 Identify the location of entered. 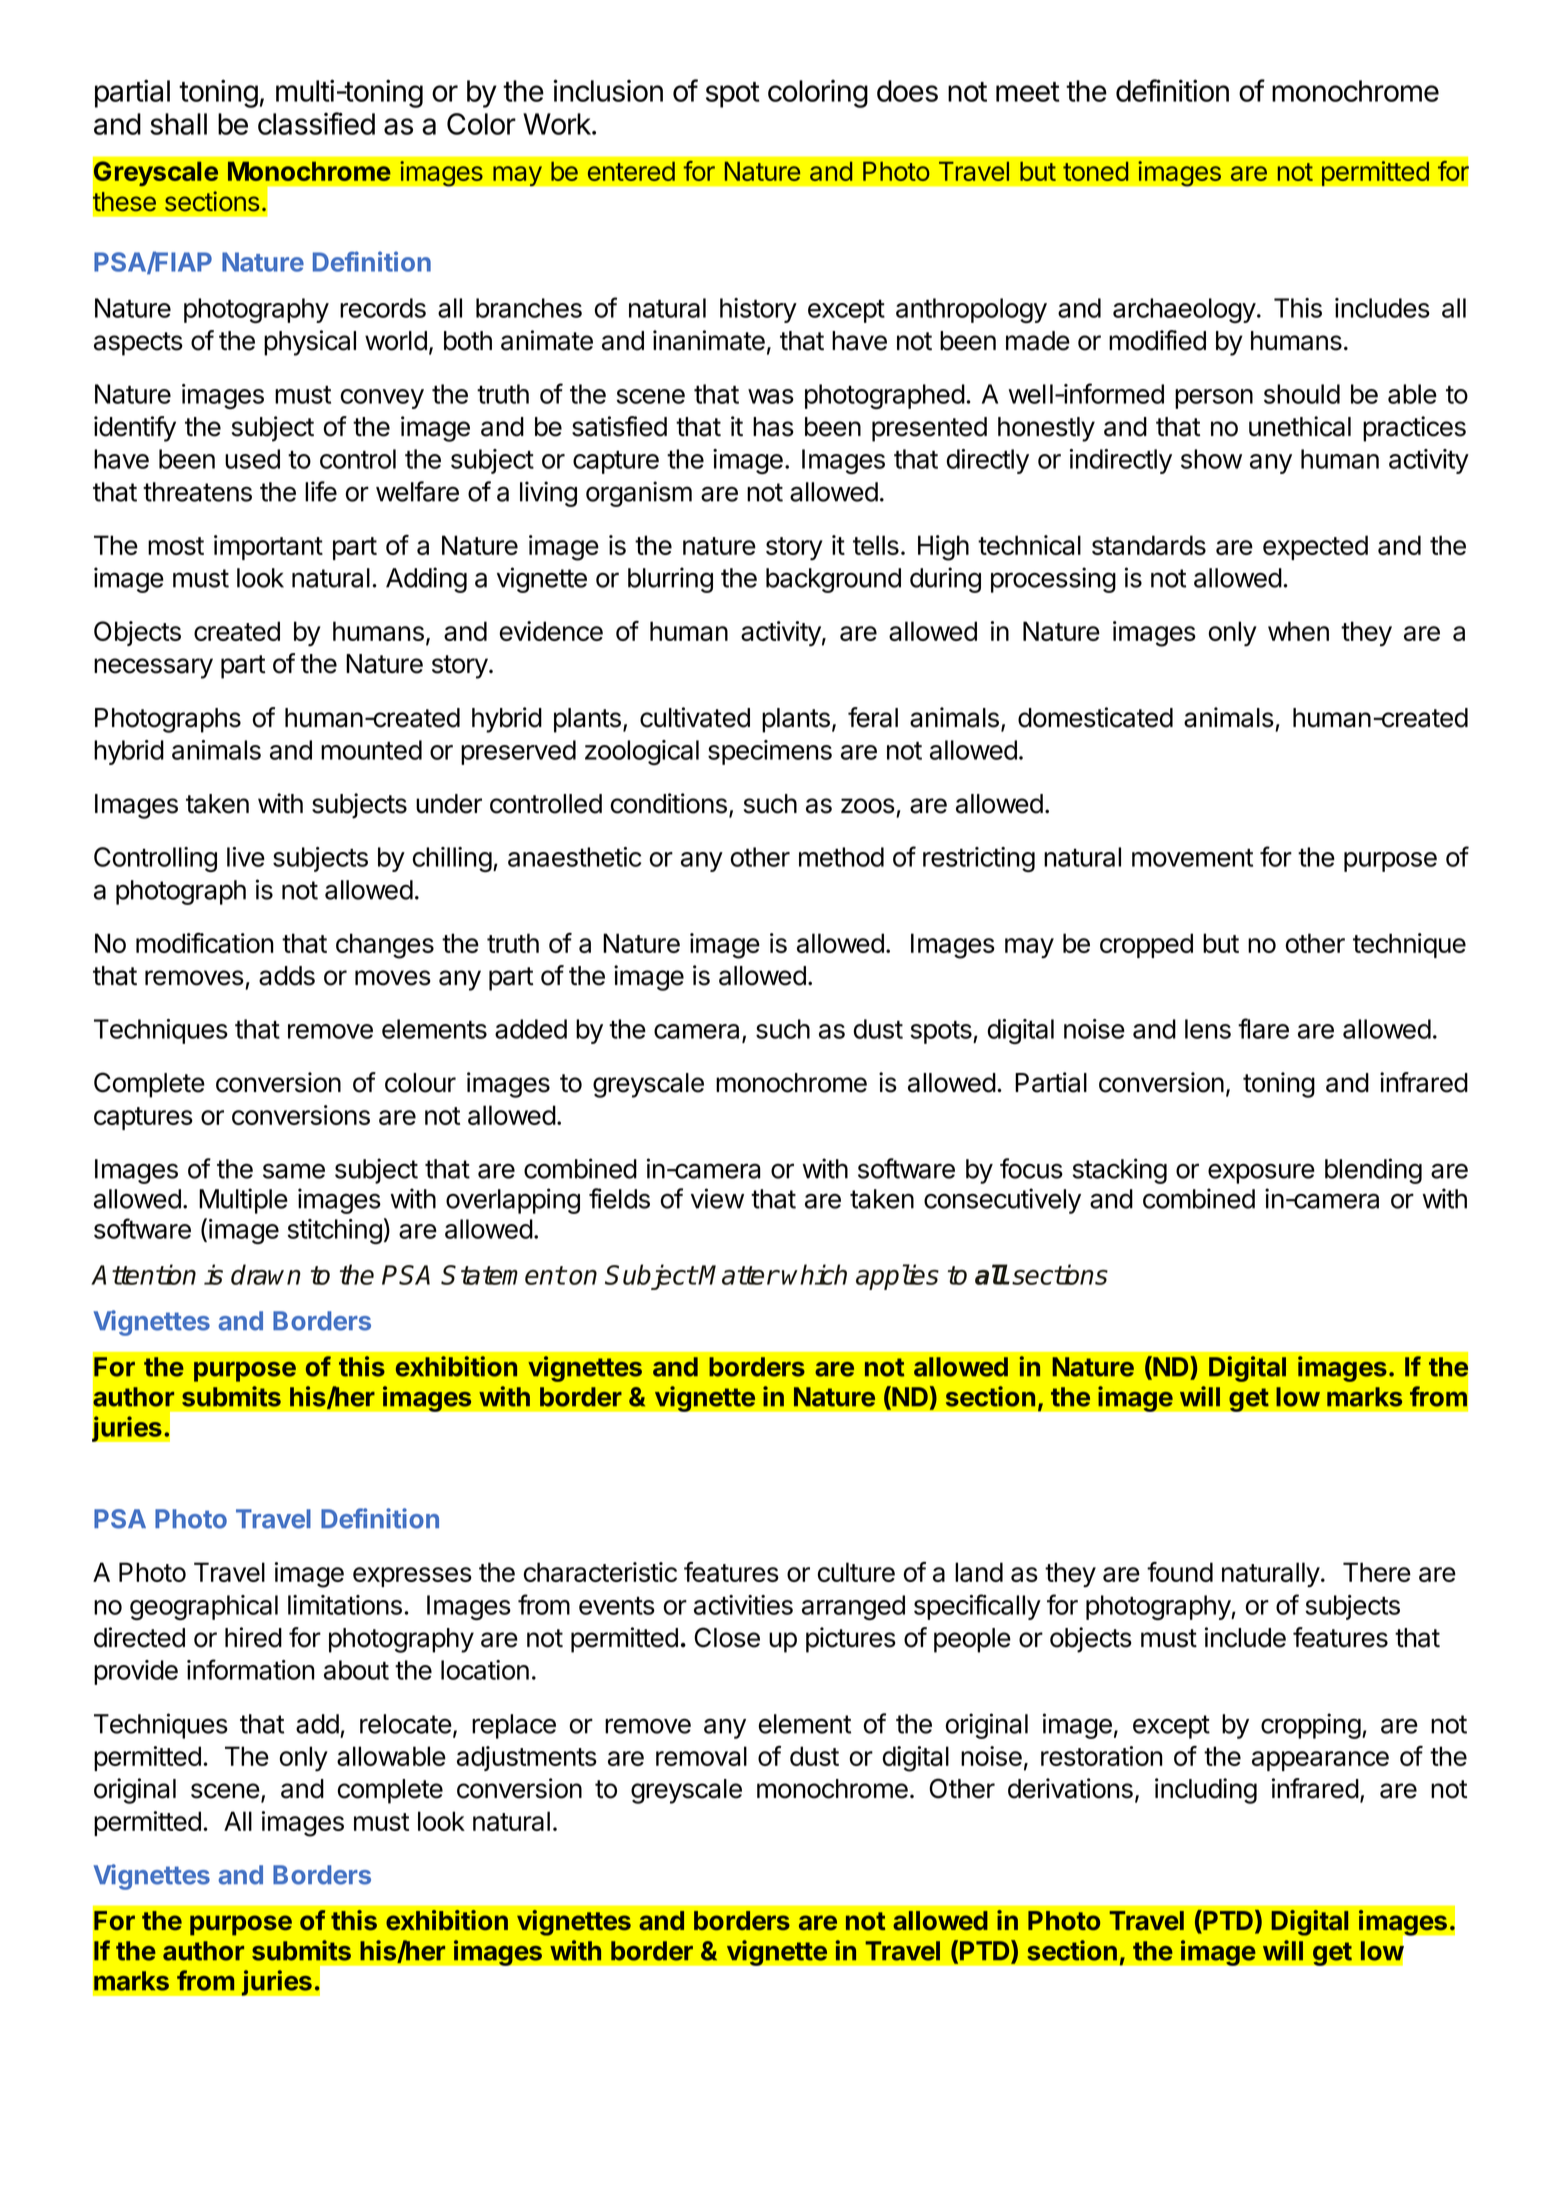
(631, 171).
